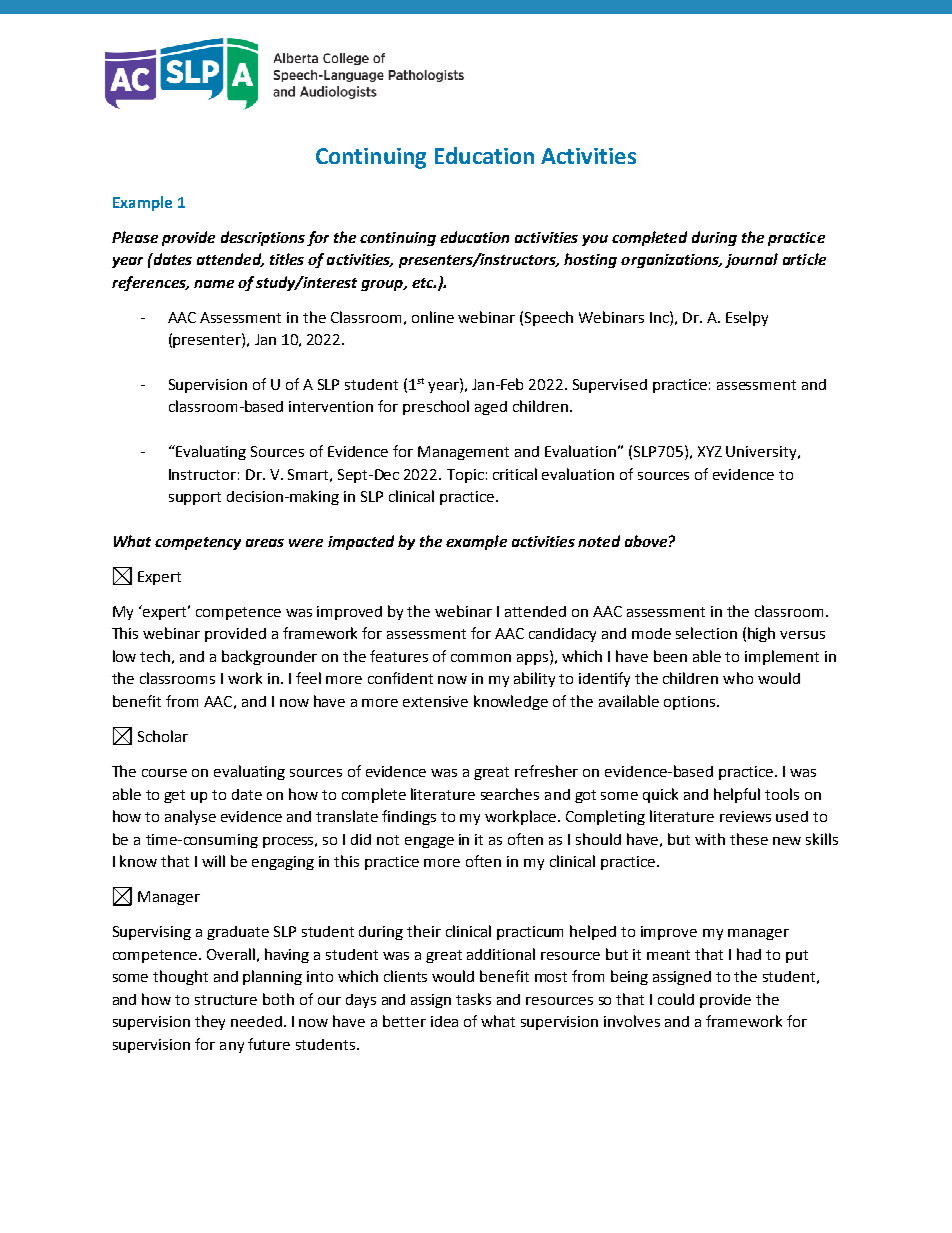 This page has width=952, height=1233. Describe the element at coordinates (751, 260) in the page. I see `journal` at that location.
